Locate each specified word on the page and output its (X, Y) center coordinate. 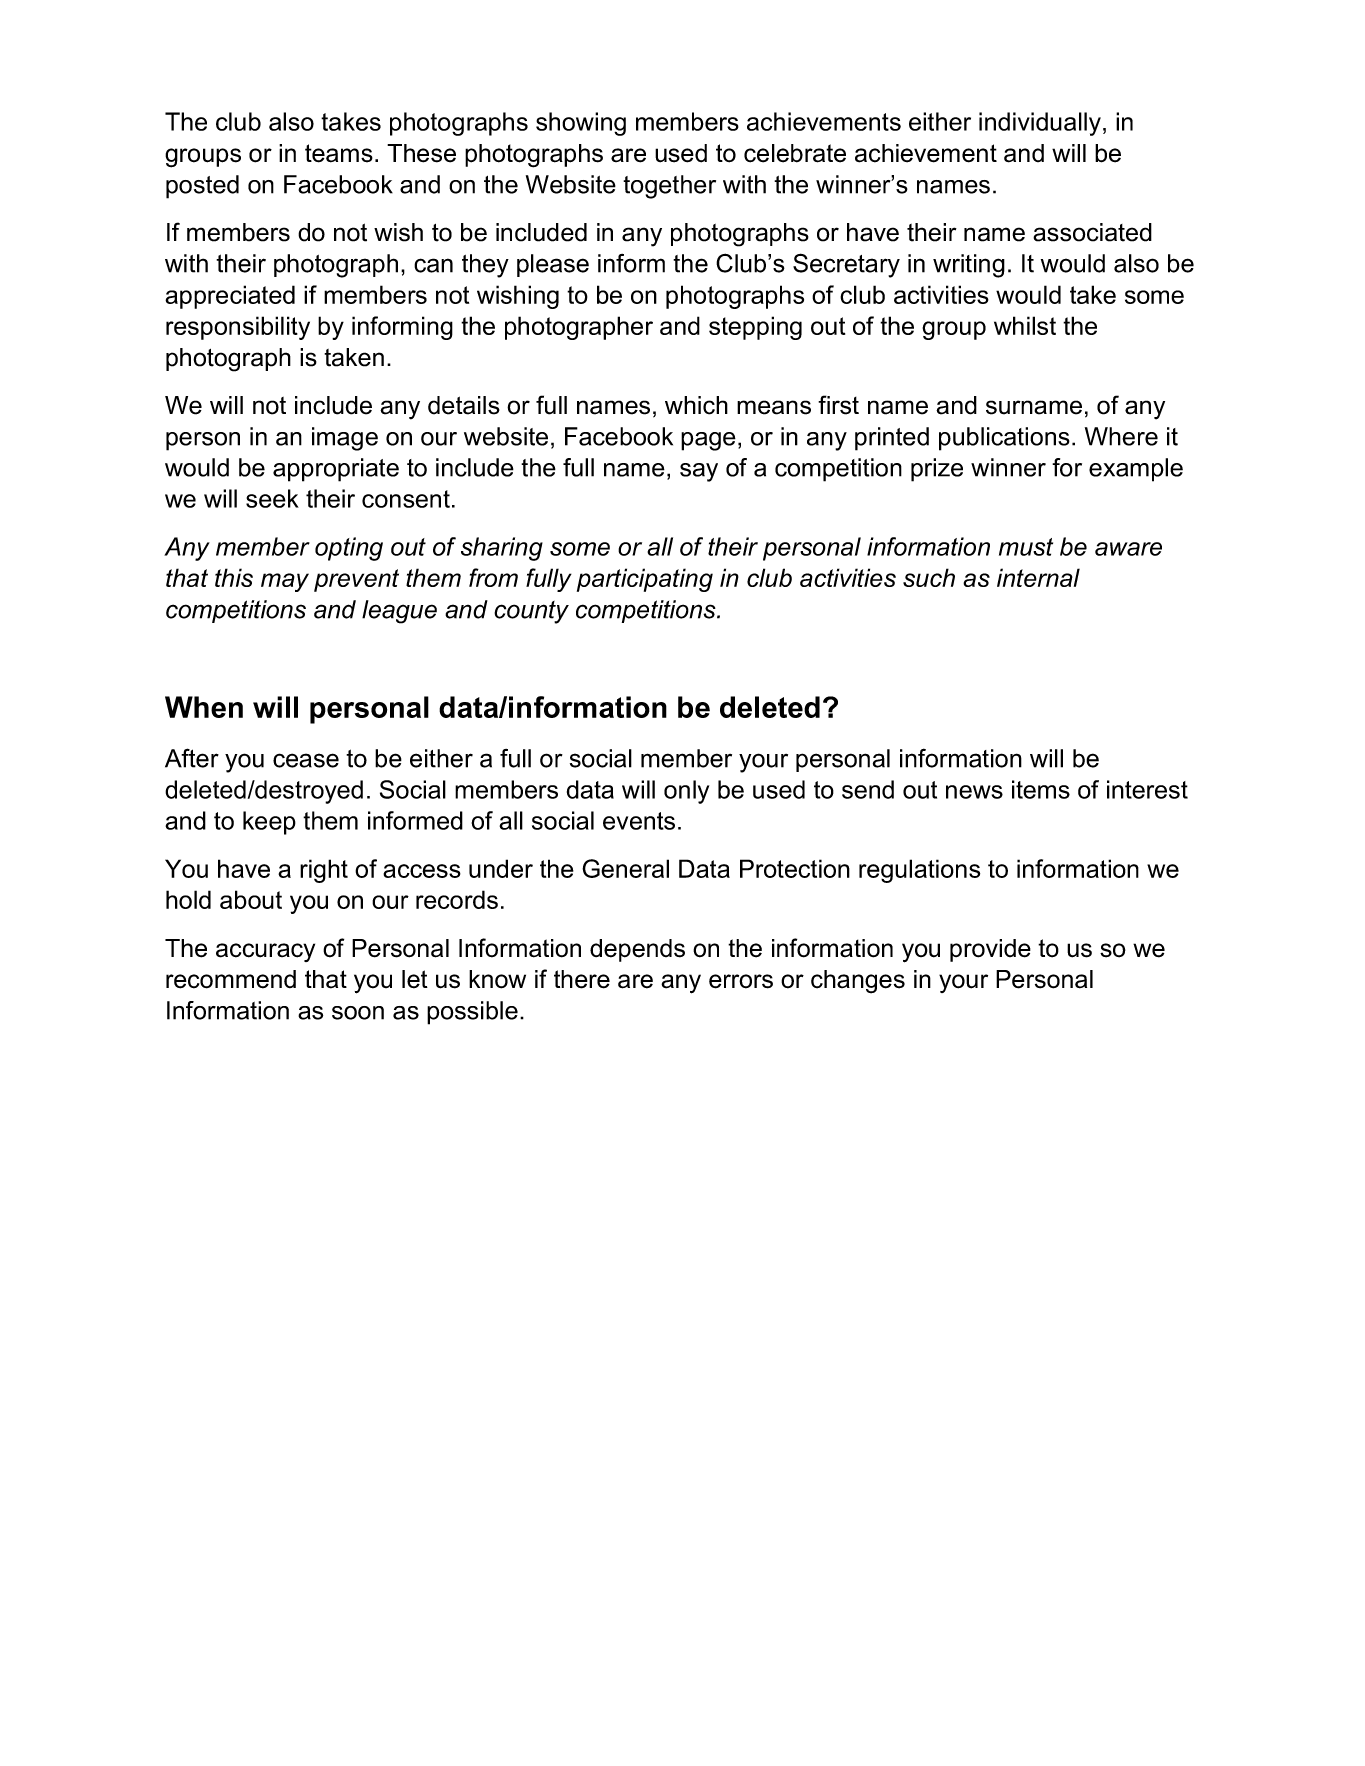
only (686, 792)
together (669, 187)
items (1041, 789)
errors (741, 981)
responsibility (238, 328)
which (696, 405)
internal (1038, 577)
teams (339, 153)
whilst (1025, 325)
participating (645, 580)
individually (1040, 124)
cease (306, 760)
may (285, 582)
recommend (231, 979)
